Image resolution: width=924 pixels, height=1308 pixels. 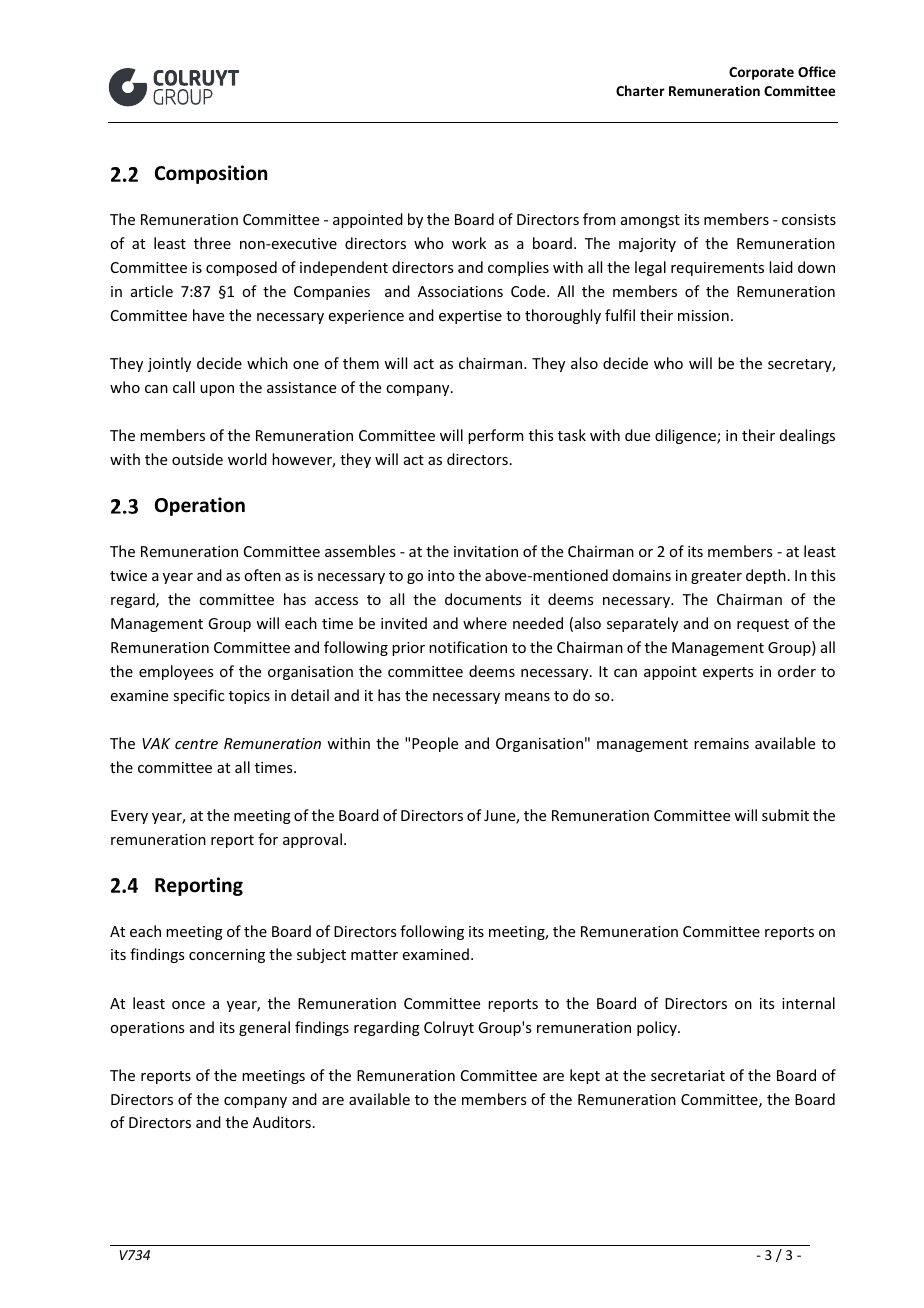 I want to click on centre, so click(x=196, y=744).
